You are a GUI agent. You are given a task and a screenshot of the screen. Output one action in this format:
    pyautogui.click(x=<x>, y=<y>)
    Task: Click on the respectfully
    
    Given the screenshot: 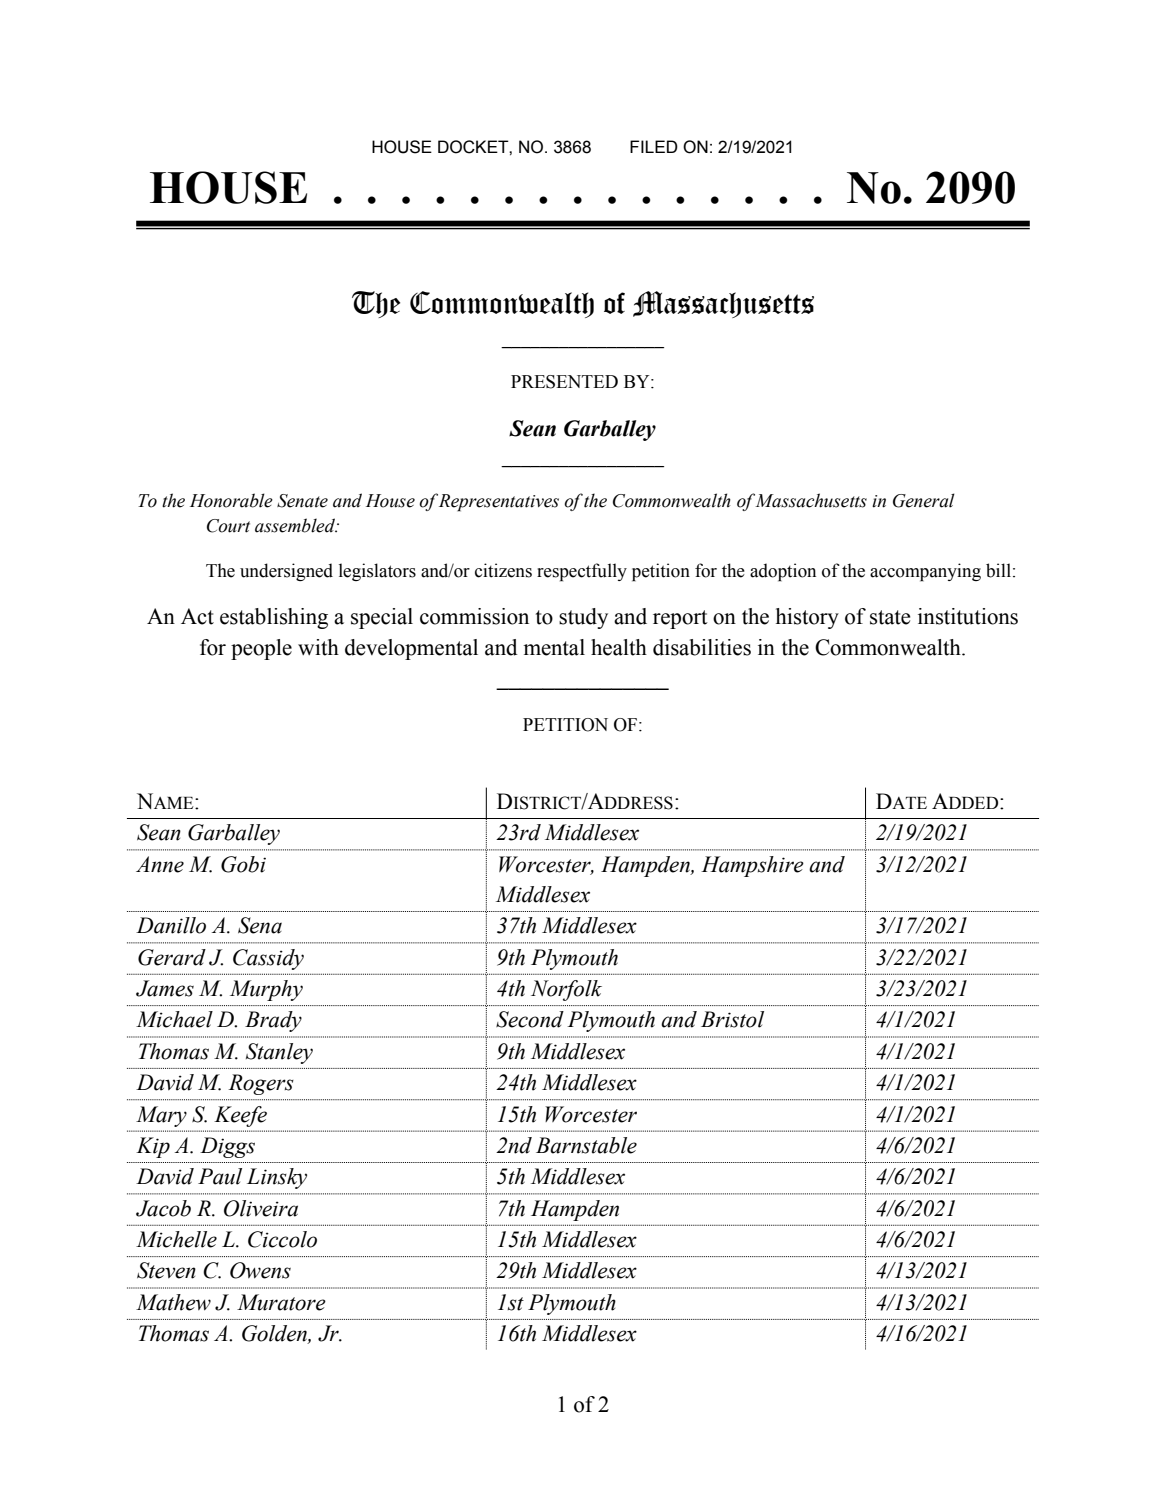 What is the action you would take?
    pyautogui.click(x=582, y=572)
